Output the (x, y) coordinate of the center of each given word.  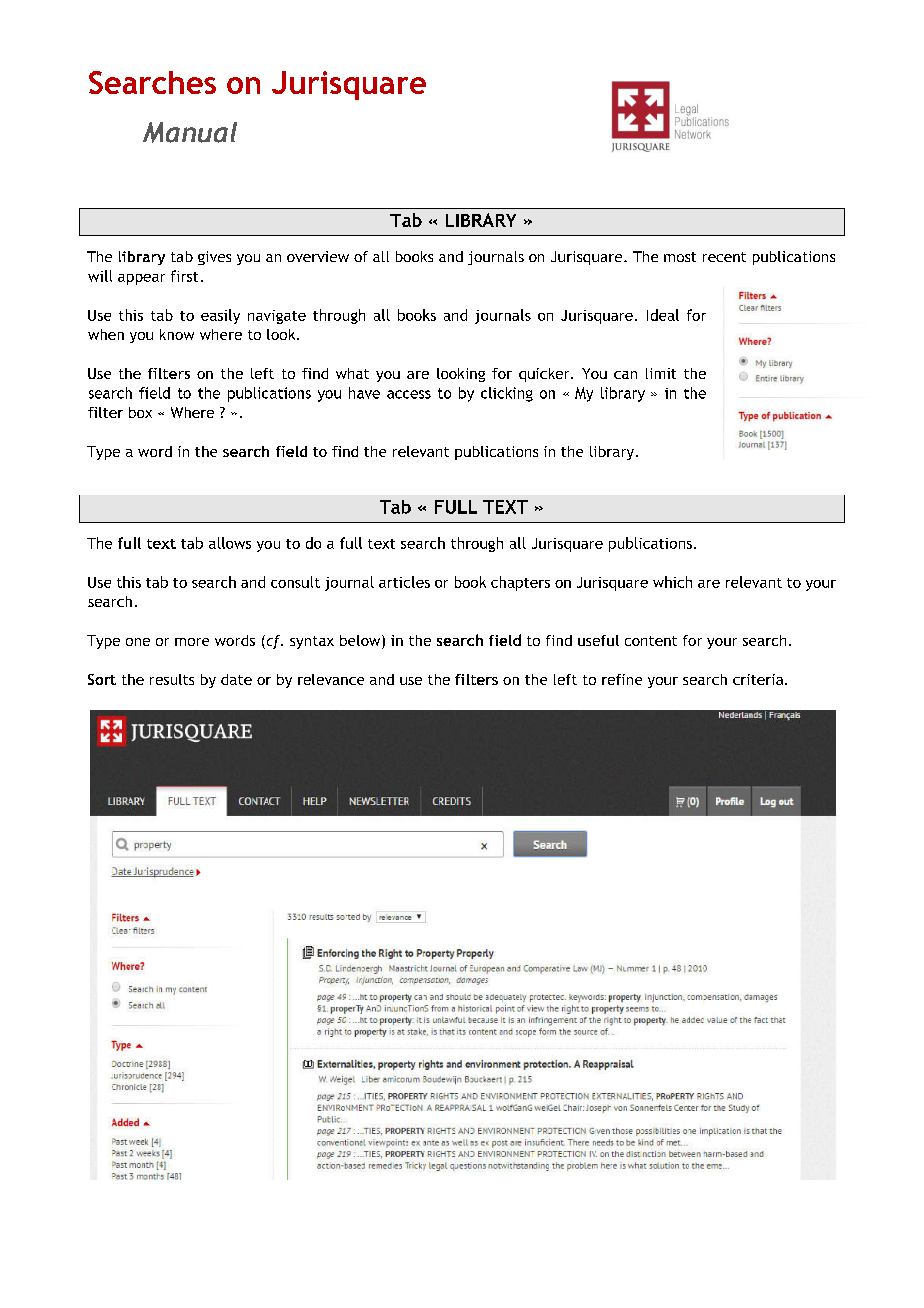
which (672, 582)
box (140, 412)
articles (404, 582)
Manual (190, 132)
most (680, 257)
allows (230, 543)
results (172, 679)
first (184, 276)
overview (318, 256)
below (361, 642)
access (409, 394)
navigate (277, 317)
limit (661, 373)
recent (724, 257)
